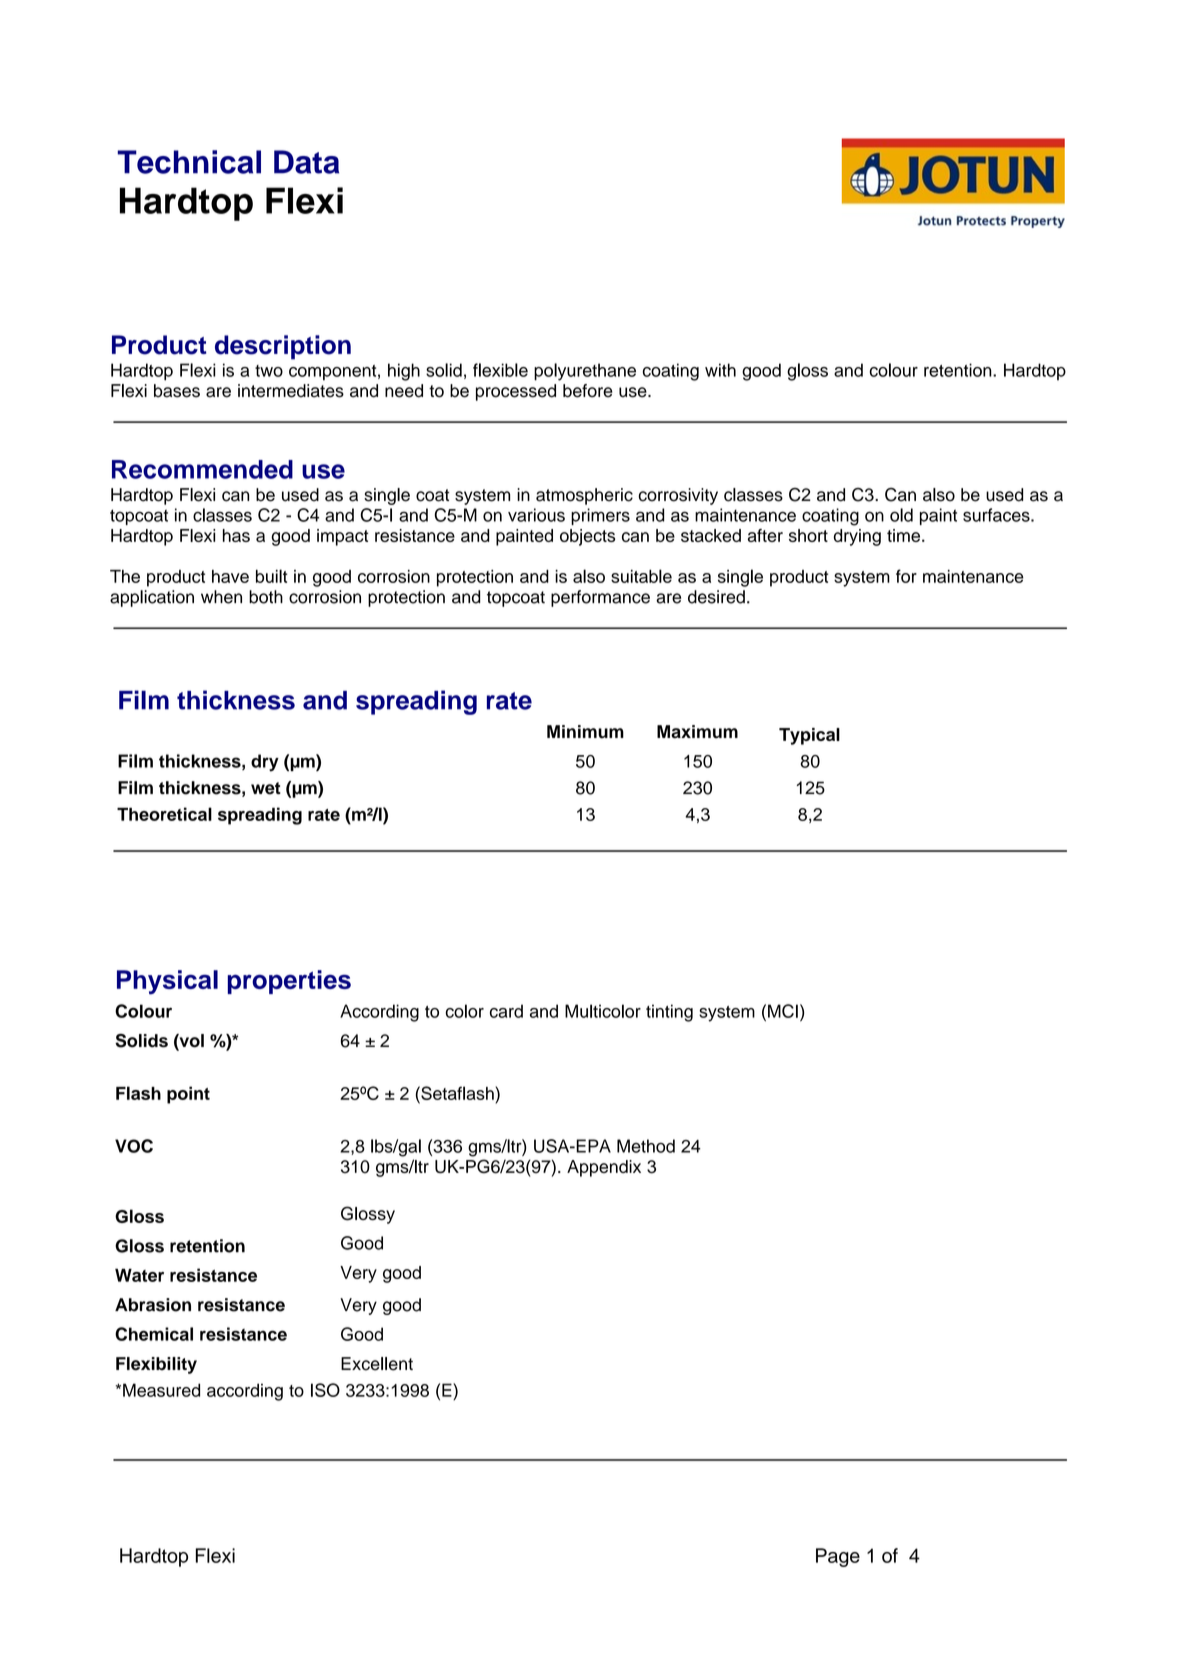 Image resolution: width=1179 pixels, height=1667 pixels. What do you see at coordinates (838, 1557) in the screenshot?
I see `Page` at bounding box center [838, 1557].
